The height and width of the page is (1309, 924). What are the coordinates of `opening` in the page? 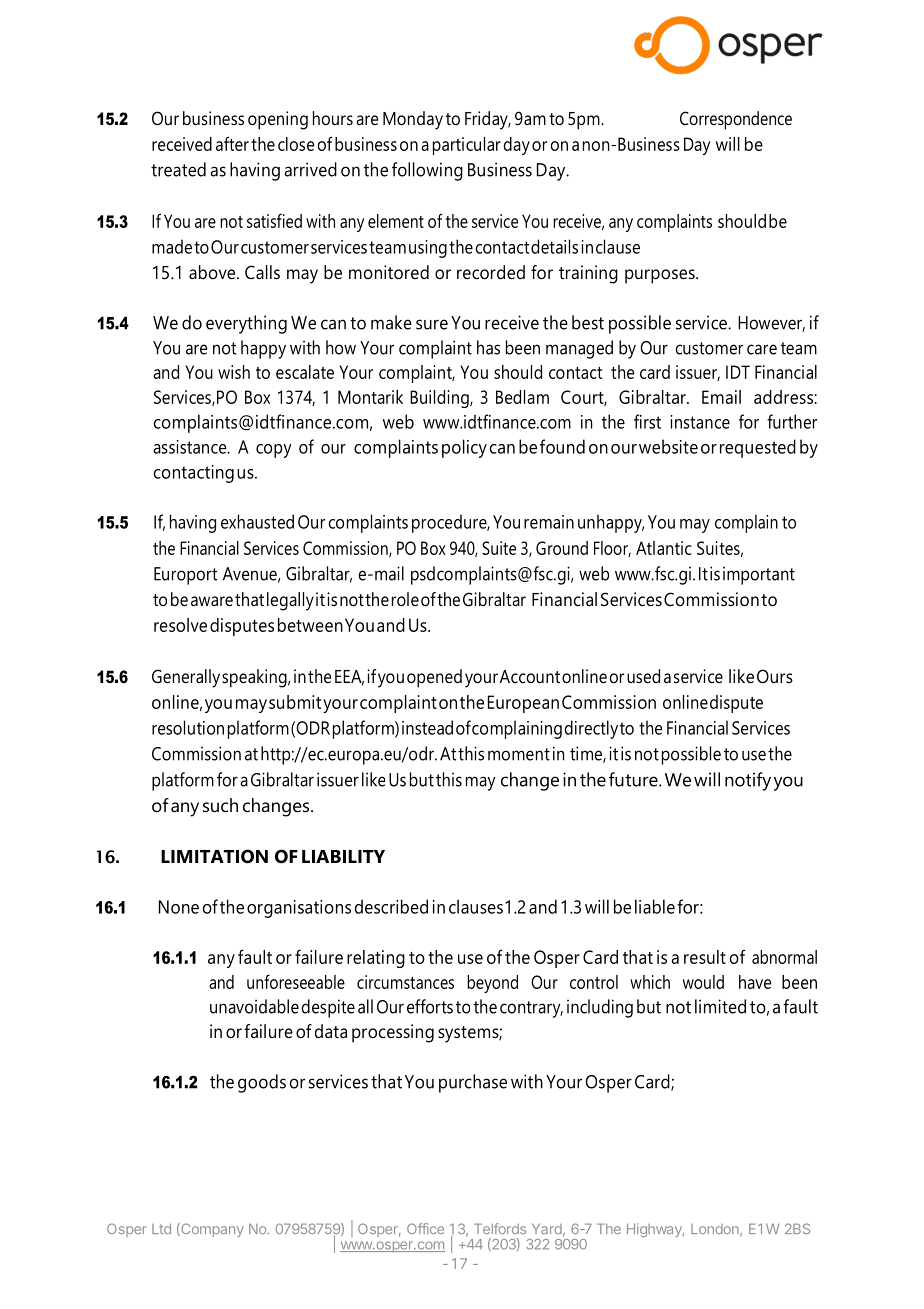 It's located at (278, 120).
